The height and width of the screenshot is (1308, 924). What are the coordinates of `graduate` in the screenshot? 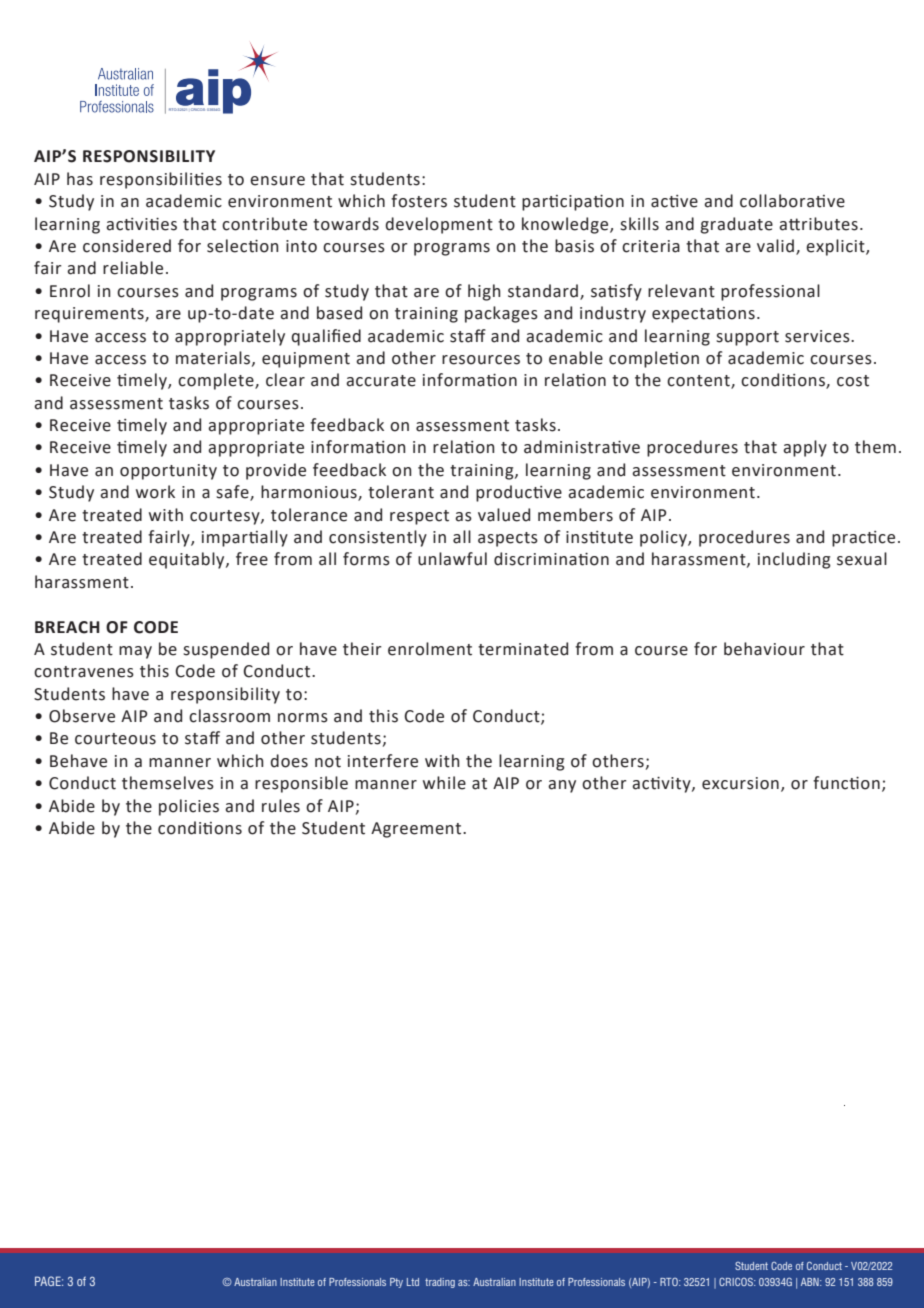 It's located at (736, 225).
